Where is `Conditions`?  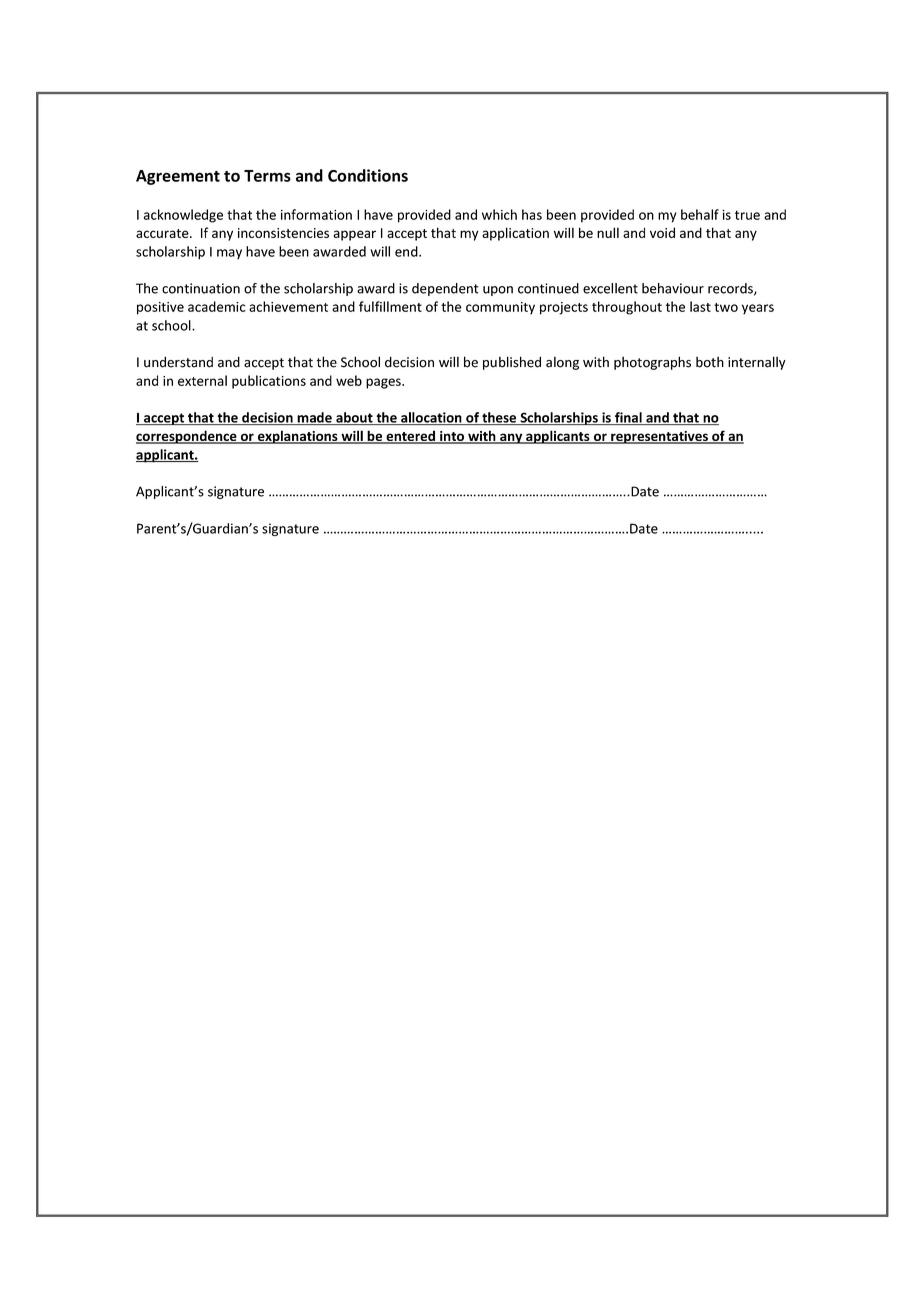
Conditions is located at coordinates (368, 175).
